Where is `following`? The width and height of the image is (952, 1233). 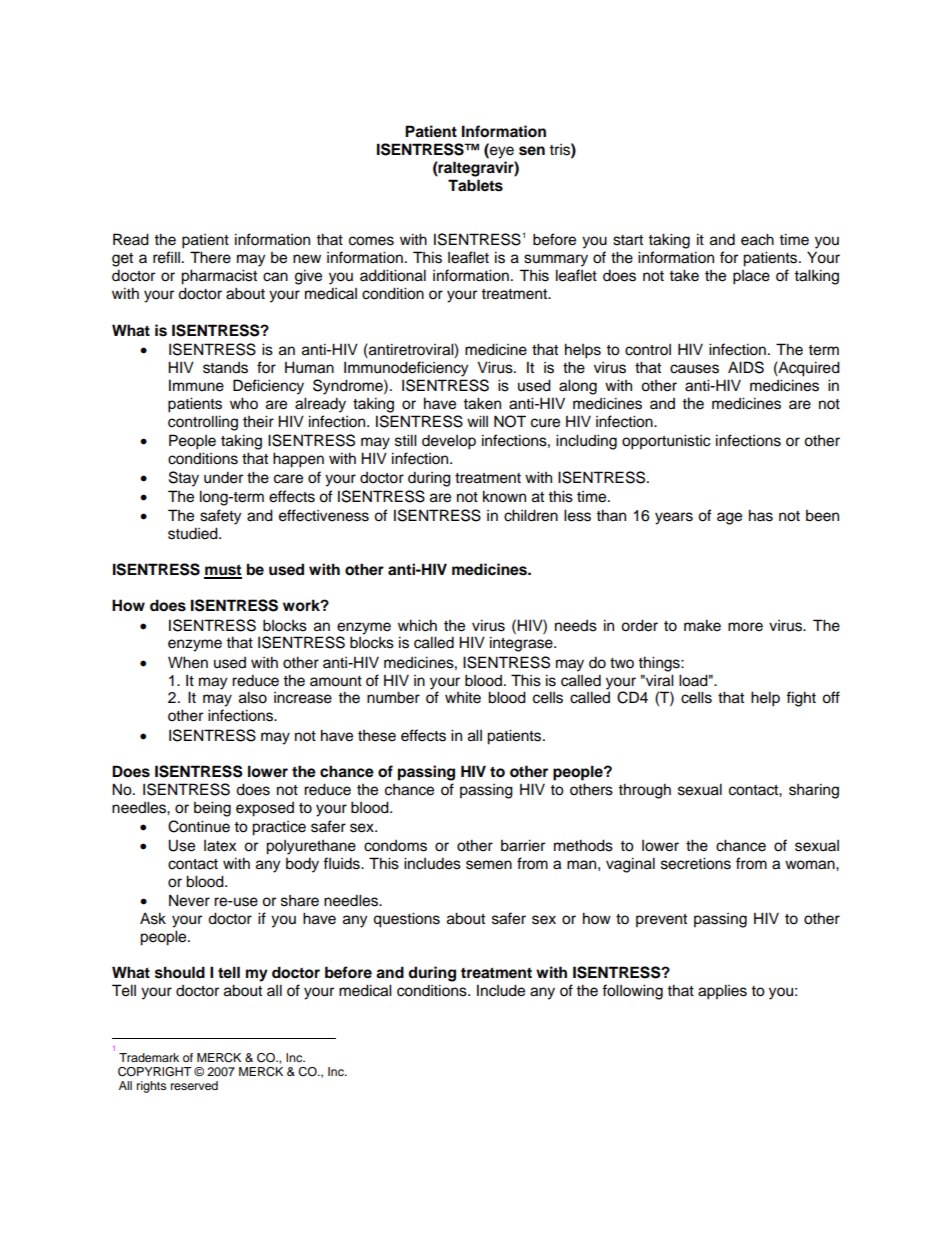 following is located at coordinates (632, 992).
